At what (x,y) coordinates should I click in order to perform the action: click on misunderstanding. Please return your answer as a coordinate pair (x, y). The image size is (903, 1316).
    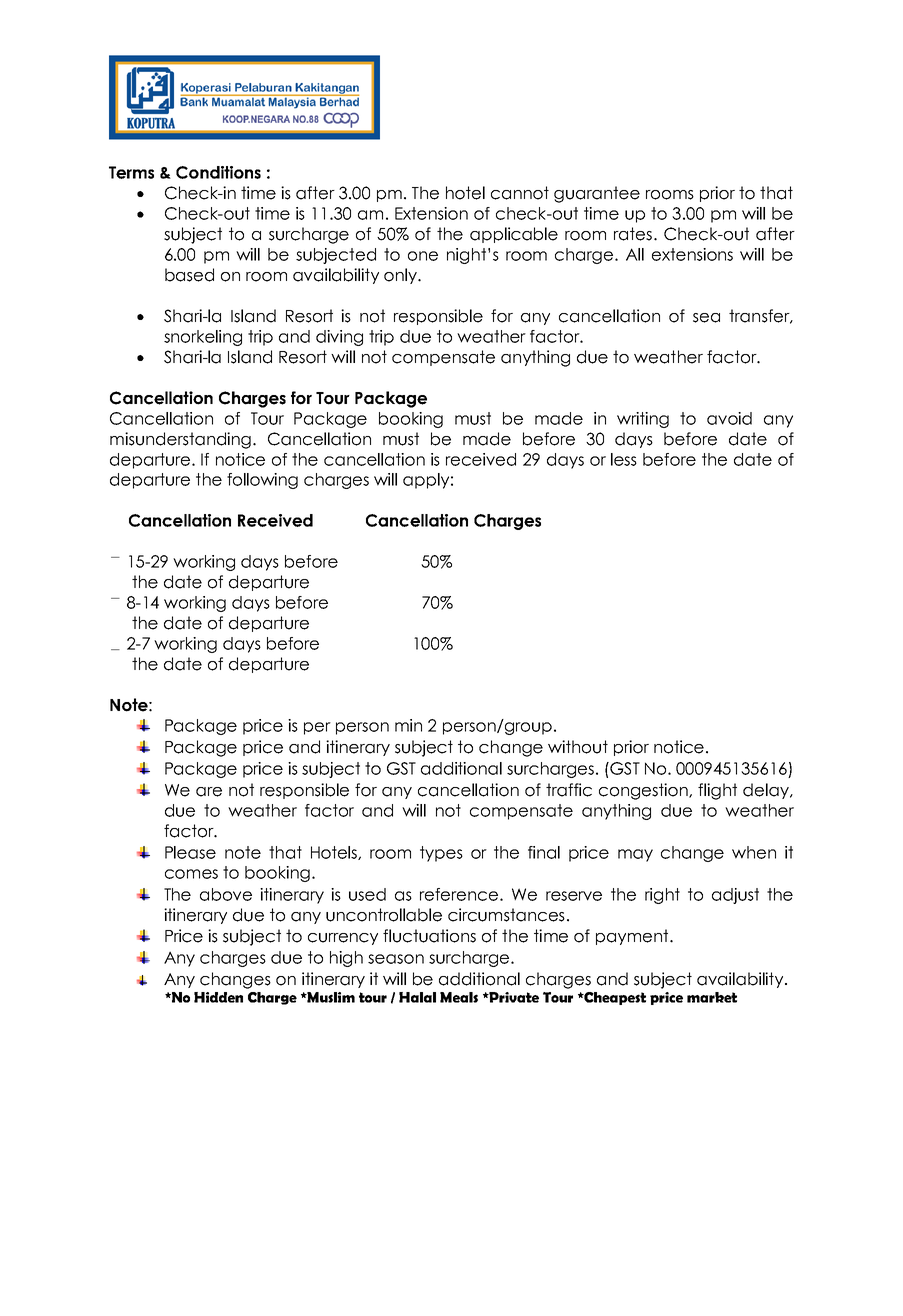
    Looking at the image, I should click on (182, 440).
